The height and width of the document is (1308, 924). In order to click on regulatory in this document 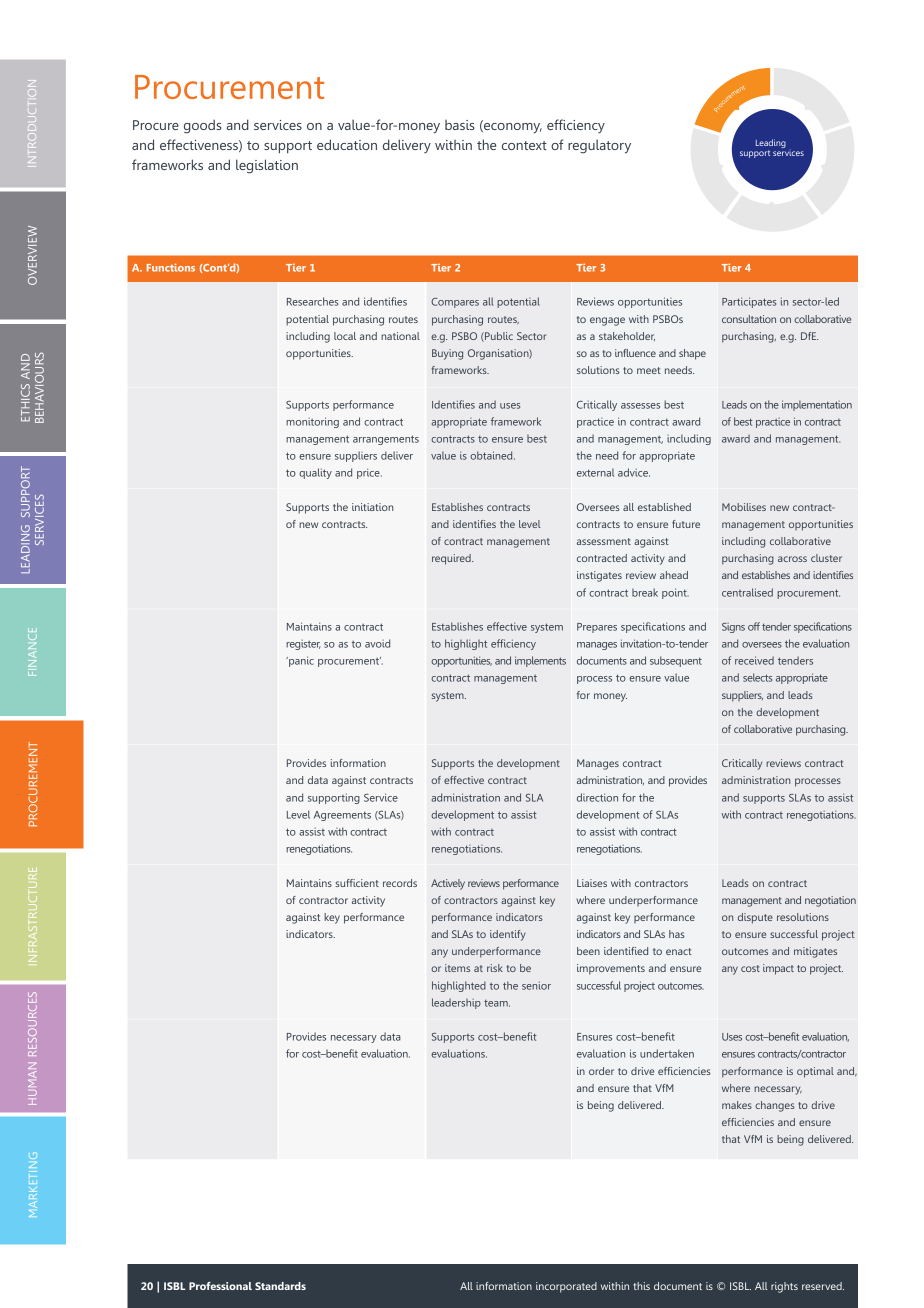, I will do `click(599, 146)`.
